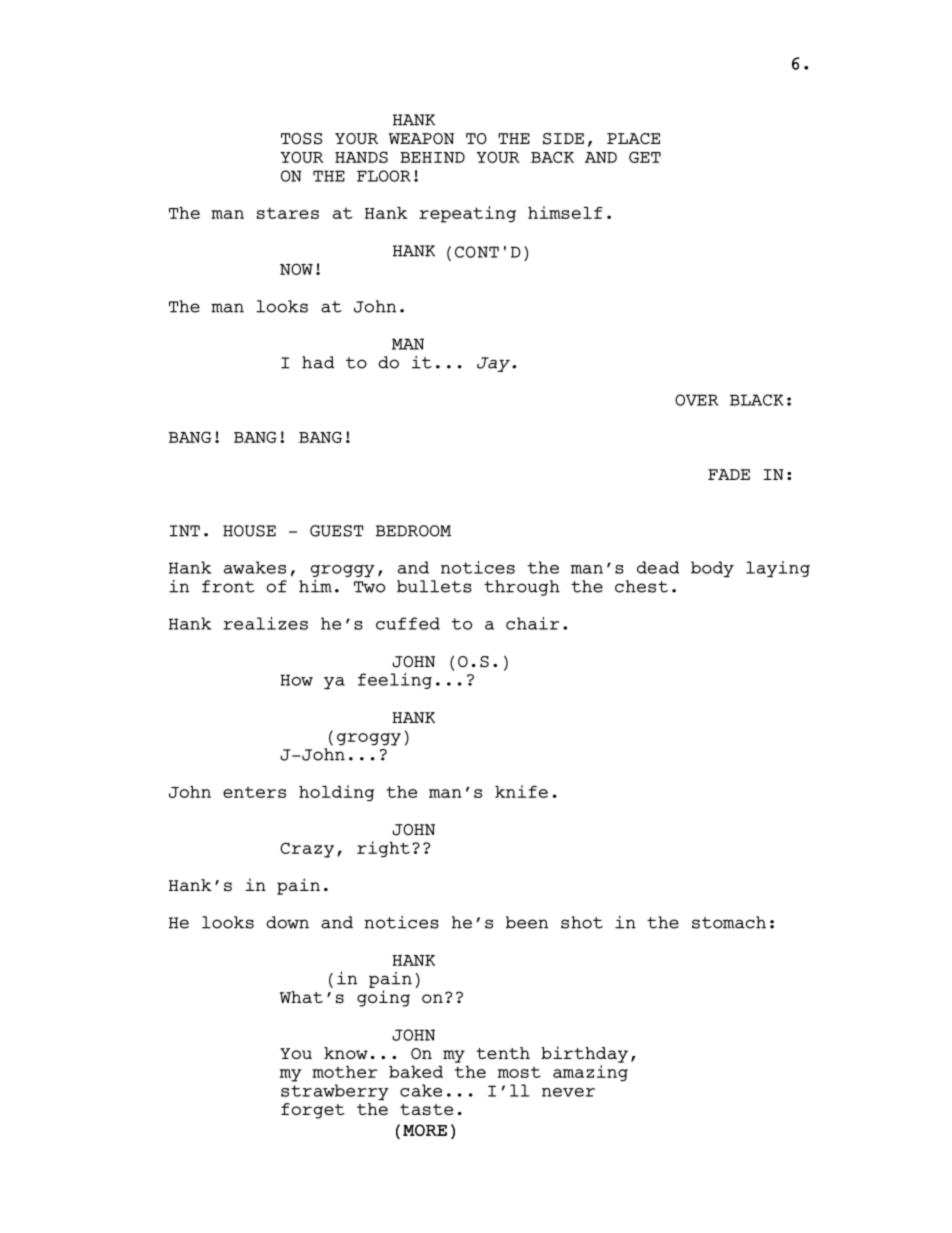  I want to click on chair, so click(532, 623).
